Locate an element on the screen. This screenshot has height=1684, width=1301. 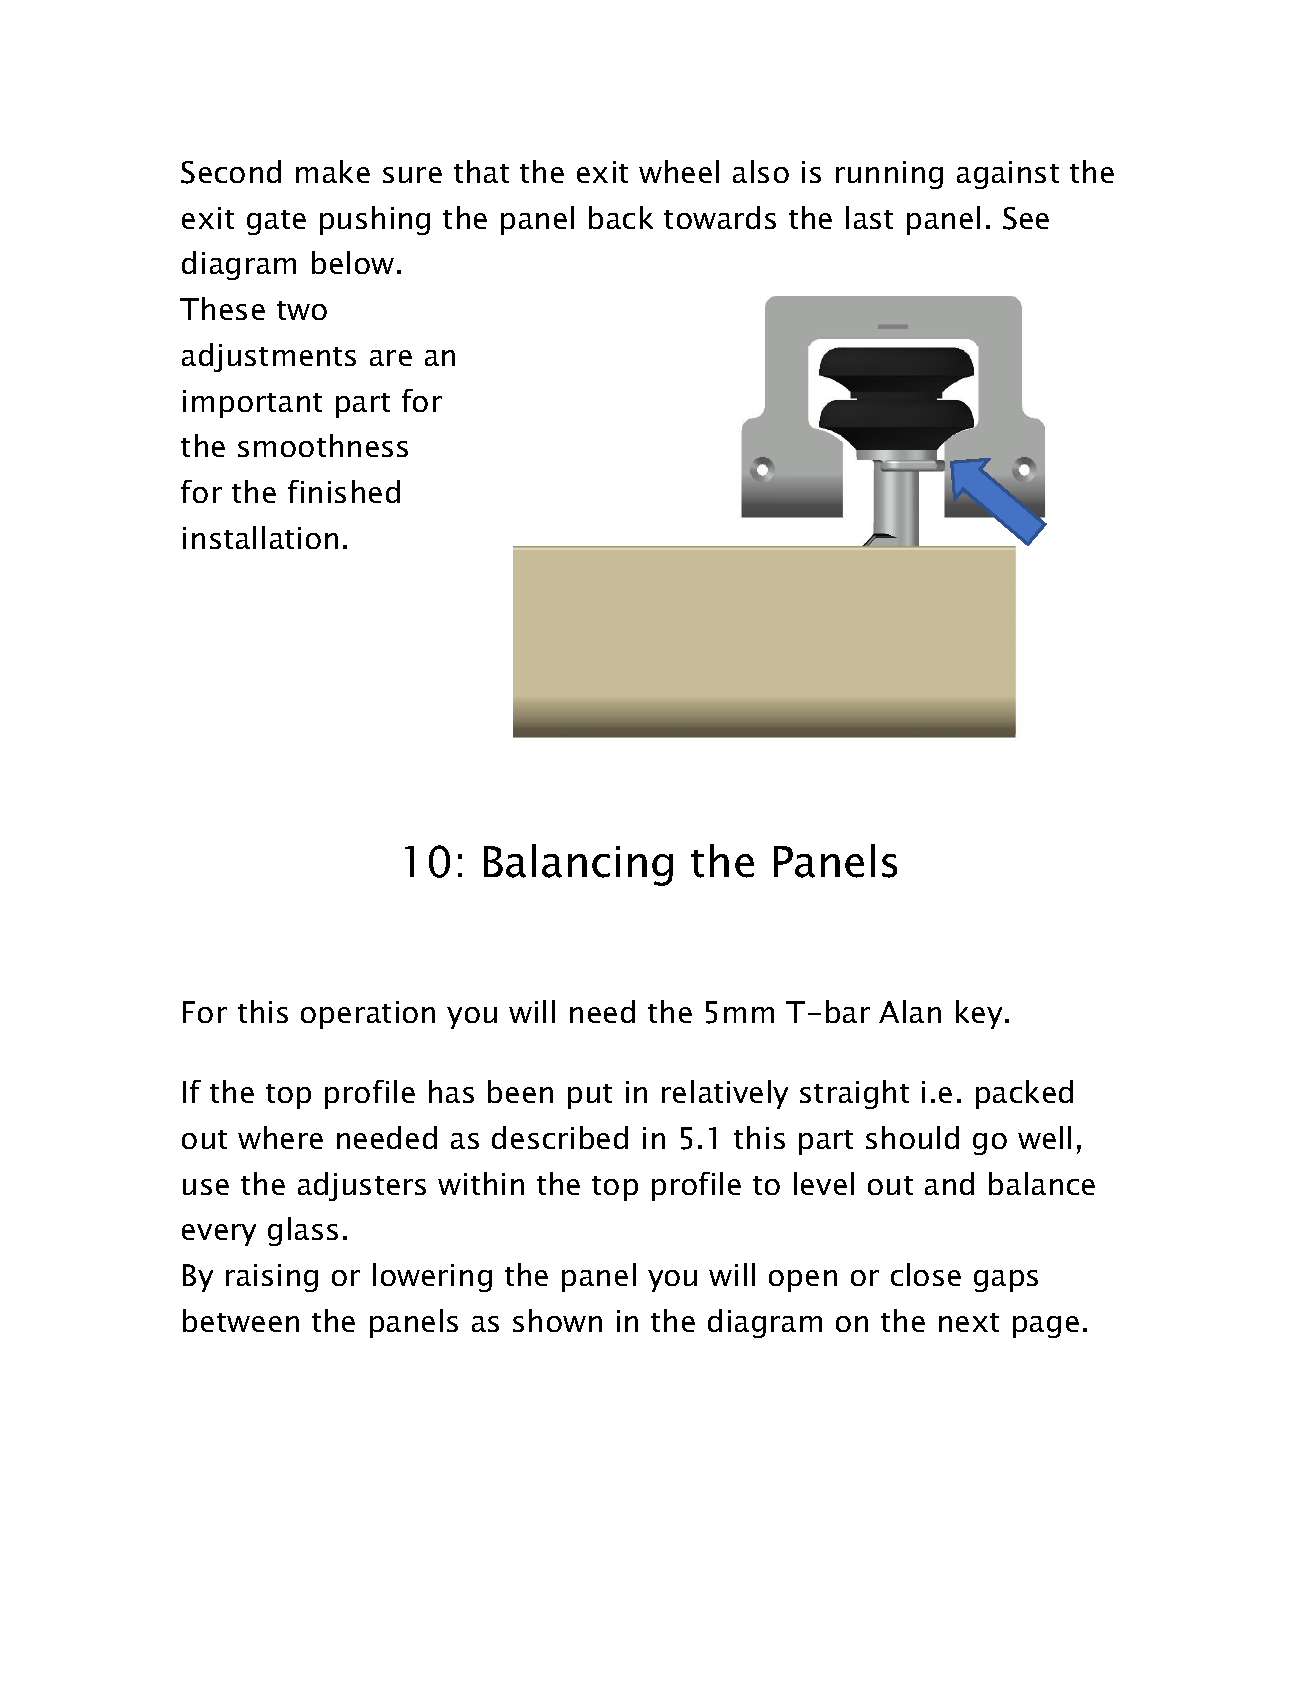
back is located at coordinates (621, 217).
